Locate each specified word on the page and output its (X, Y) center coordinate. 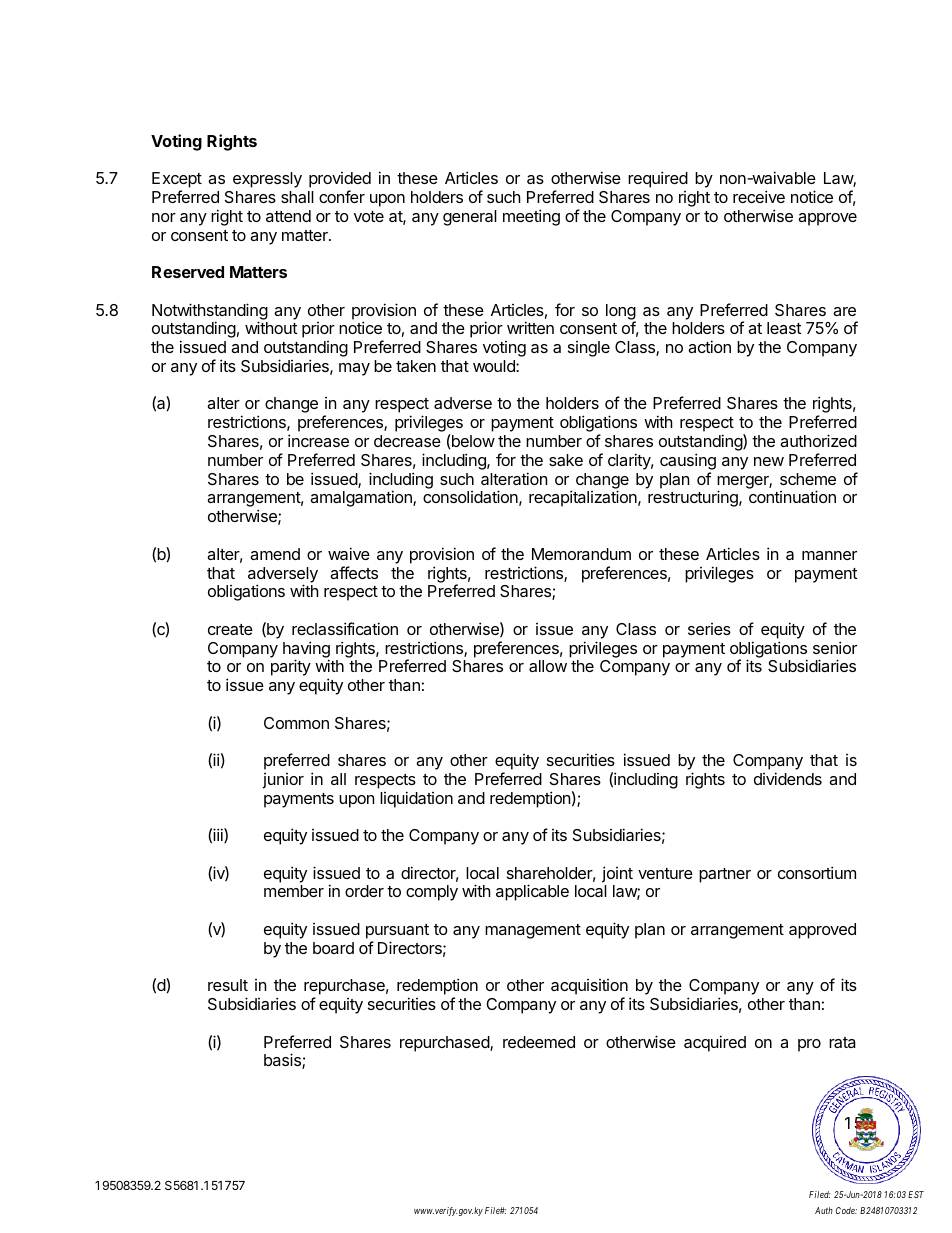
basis (283, 1061)
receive (759, 196)
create (230, 629)
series (709, 629)
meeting (531, 217)
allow (548, 666)
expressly (267, 180)
